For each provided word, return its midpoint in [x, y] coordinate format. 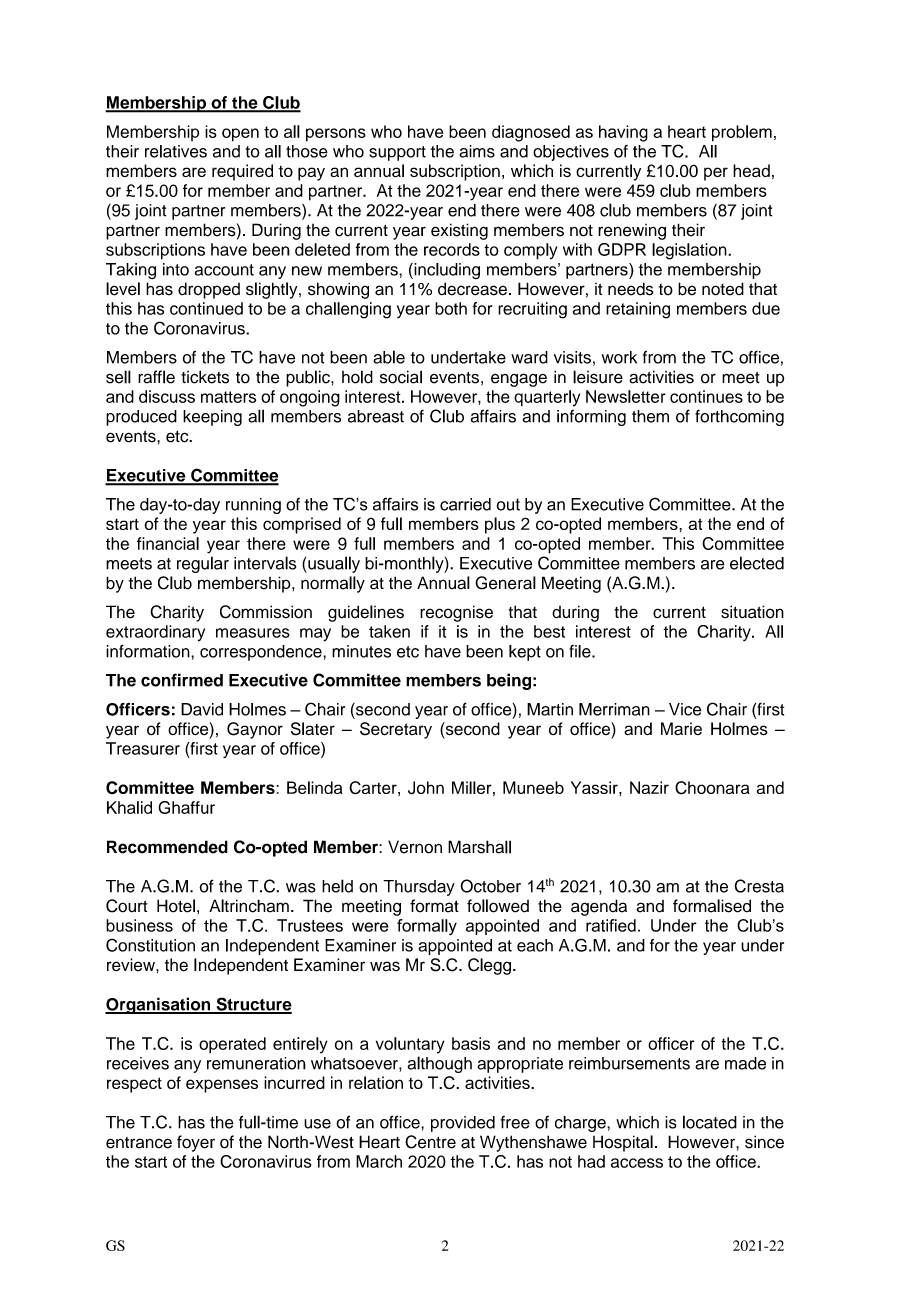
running [253, 506]
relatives [176, 151]
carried [465, 504]
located [710, 1122]
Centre [430, 1142]
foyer [196, 1143]
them [650, 416]
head [751, 170]
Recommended [167, 847]
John [426, 788]
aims [477, 151]
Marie [681, 729]
